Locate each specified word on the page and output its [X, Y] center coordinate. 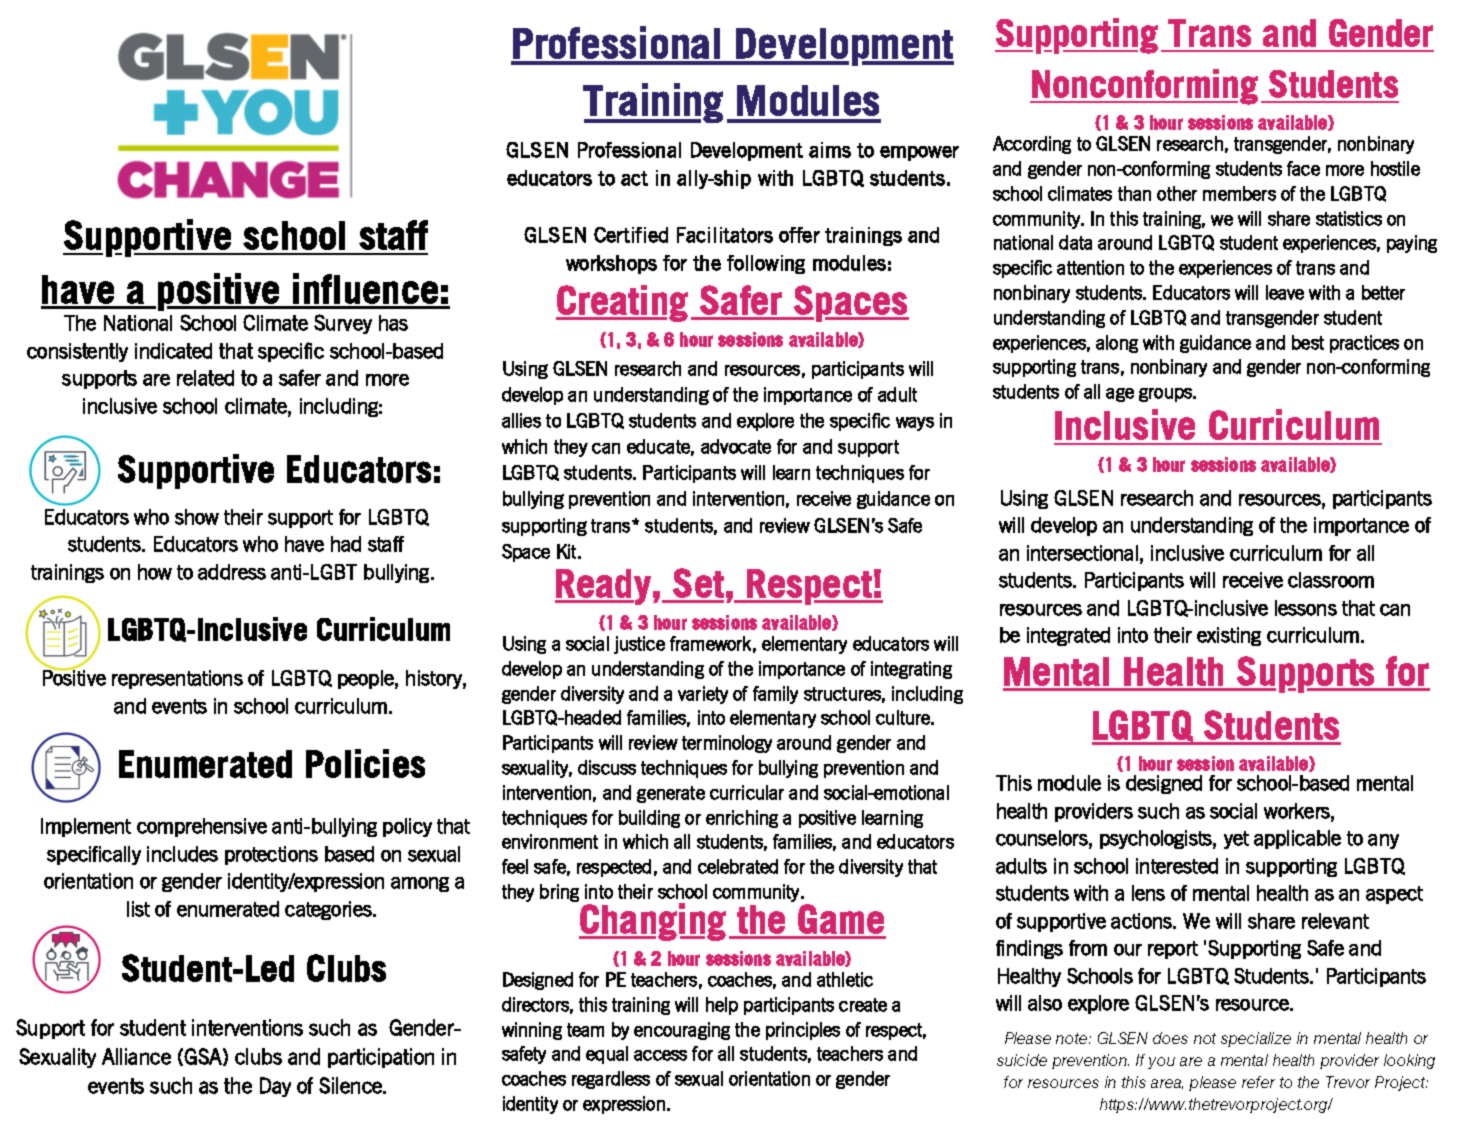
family [775, 695]
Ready [603, 587]
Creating [622, 303]
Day [275, 1087]
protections [271, 855]
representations [177, 679]
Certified [631, 235]
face [1303, 168]
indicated [173, 351]
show [197, 517]
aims [830, 150]
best [1308, 342]
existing [1229, 636]
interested [1177, 866]
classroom [1331, 580]
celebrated [738, 866]
